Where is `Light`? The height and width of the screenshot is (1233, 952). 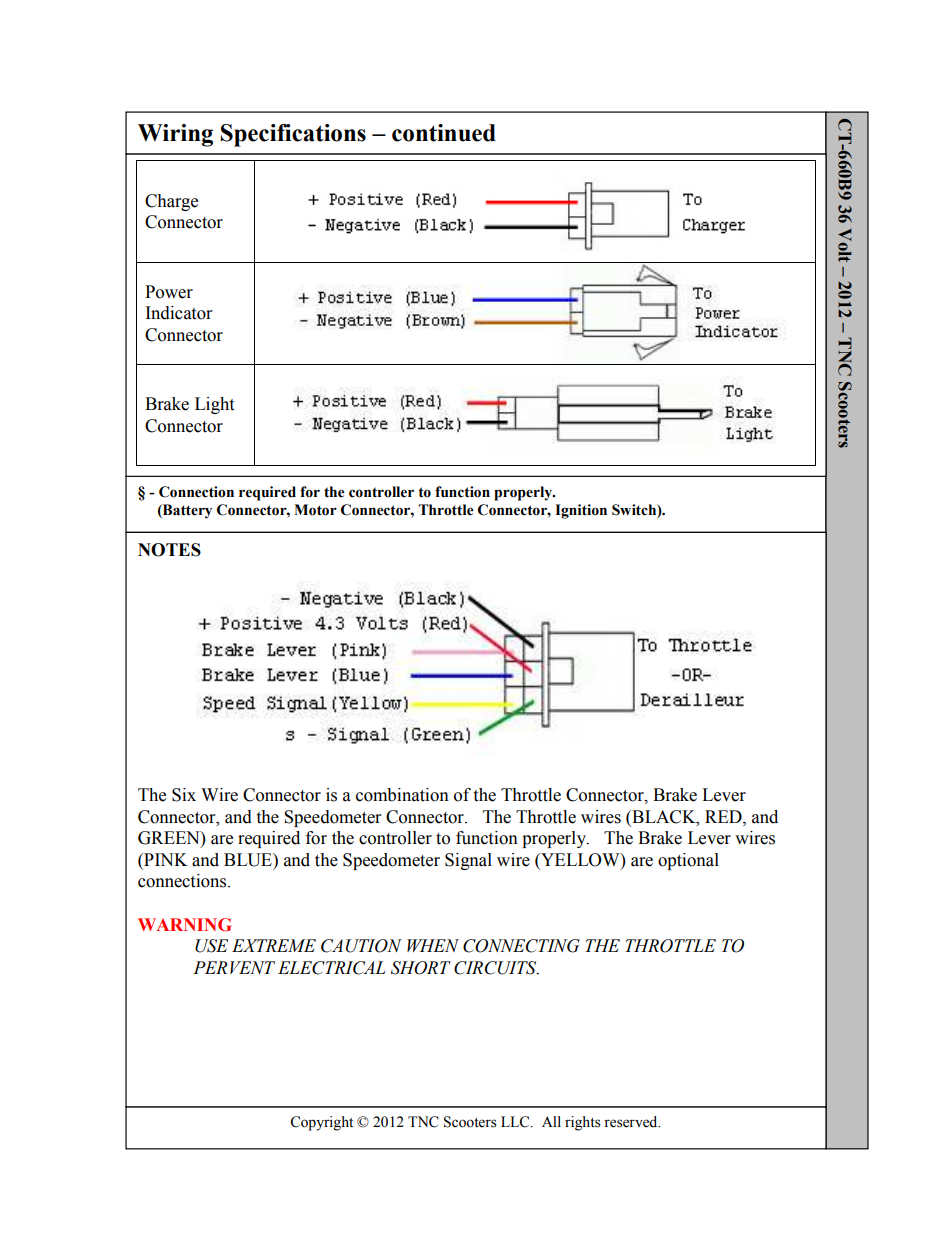
Light is located at coordinates (214, 405).
